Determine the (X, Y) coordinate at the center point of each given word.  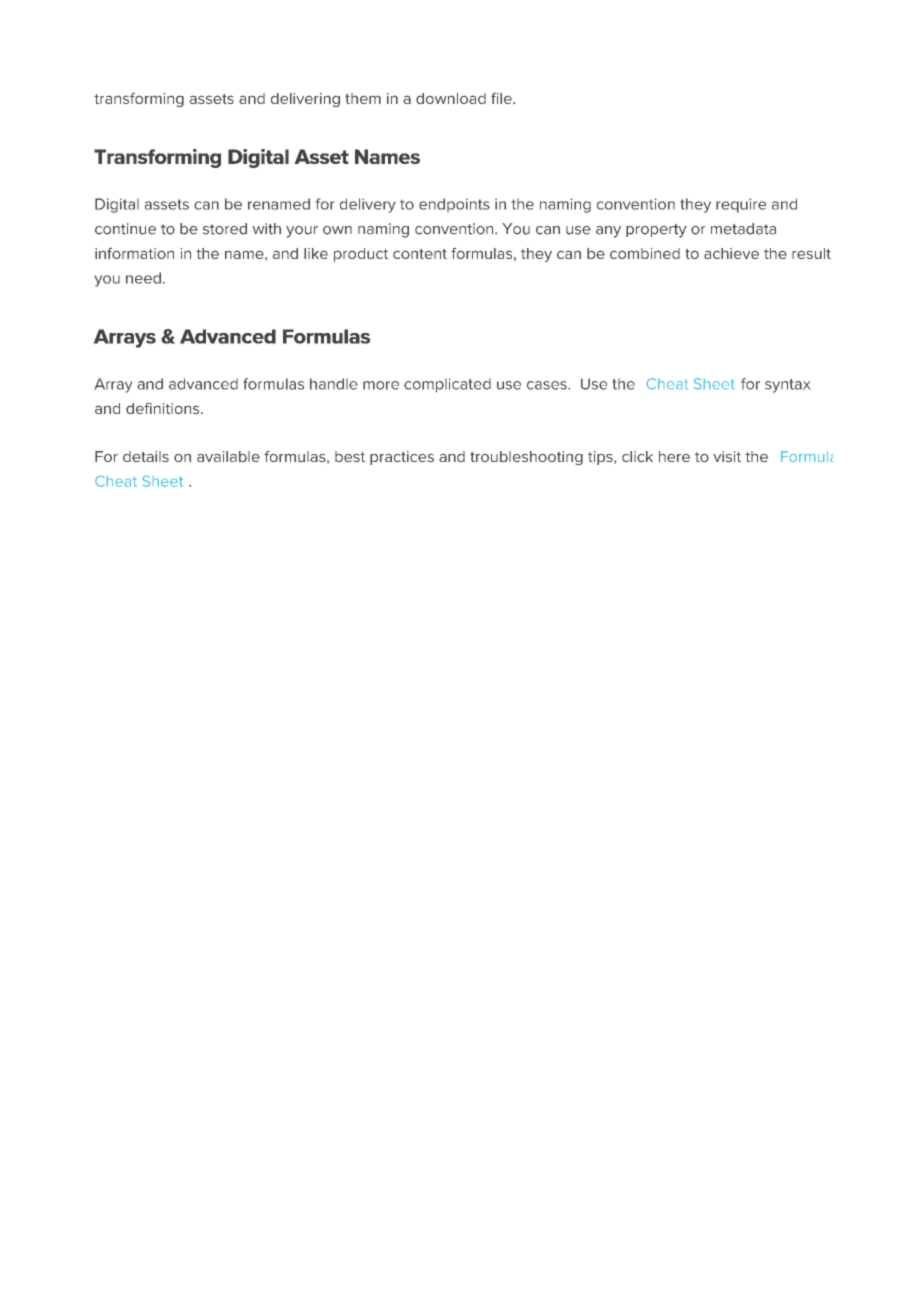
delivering (305, 100)
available (228, 456)
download (451, 98)
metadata (743, 229)
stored (225, 229)
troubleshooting (526, 458)
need (143, 278)
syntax (787, 386)
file (502, 98)
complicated (447, 385)
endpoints (454, 205)
